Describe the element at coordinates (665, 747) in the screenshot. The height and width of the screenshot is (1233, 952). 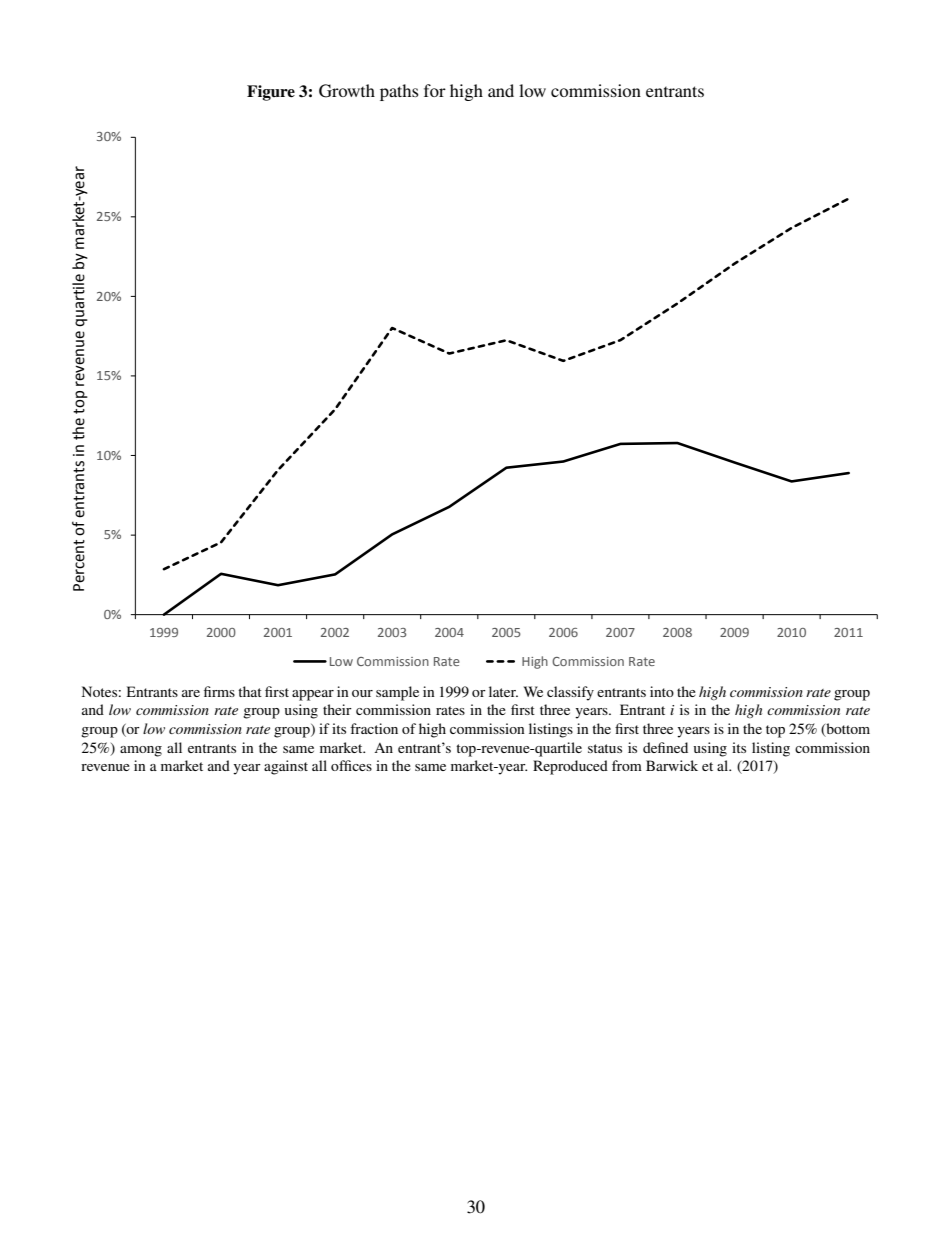
I see `defined` at that location.
